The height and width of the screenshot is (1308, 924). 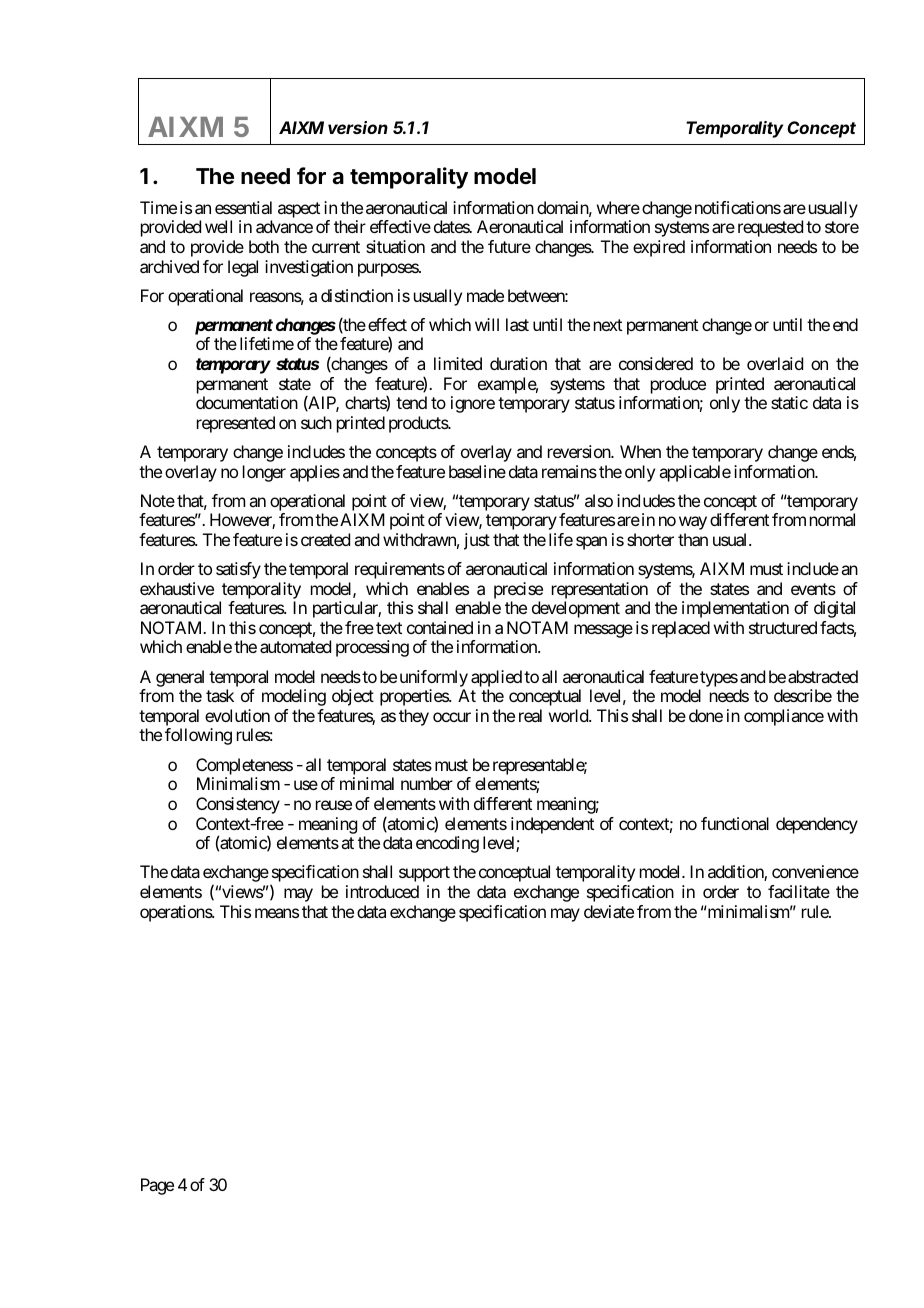 What do you see at coordinates (609, 911) in the screenshot?
I see `deviate` at bounding box center [609, 911].
